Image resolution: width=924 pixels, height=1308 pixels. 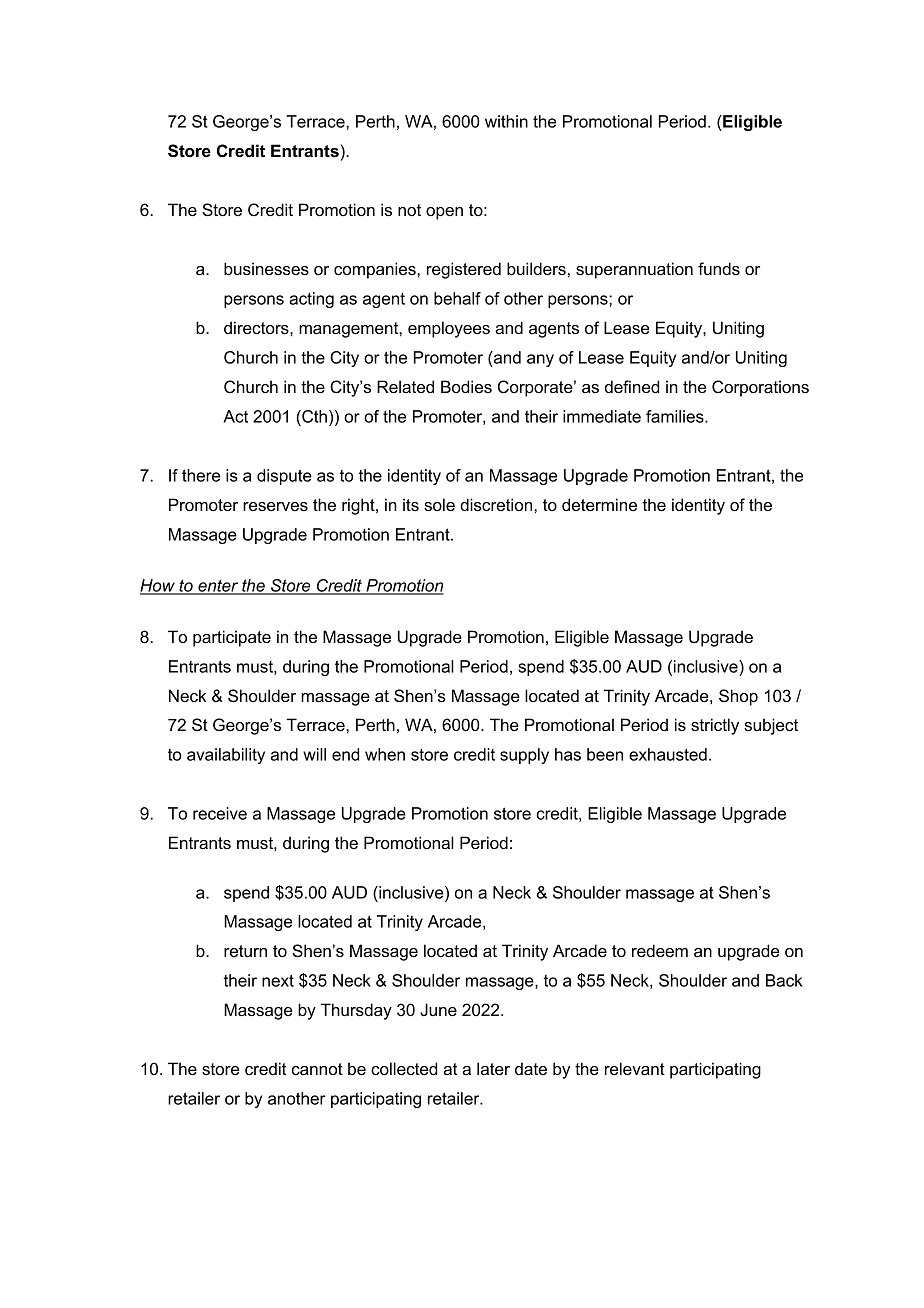 What do you see at coordinates (738, 697) in the screenshot?
I see `Shop` at bounding box center [738, 697].
